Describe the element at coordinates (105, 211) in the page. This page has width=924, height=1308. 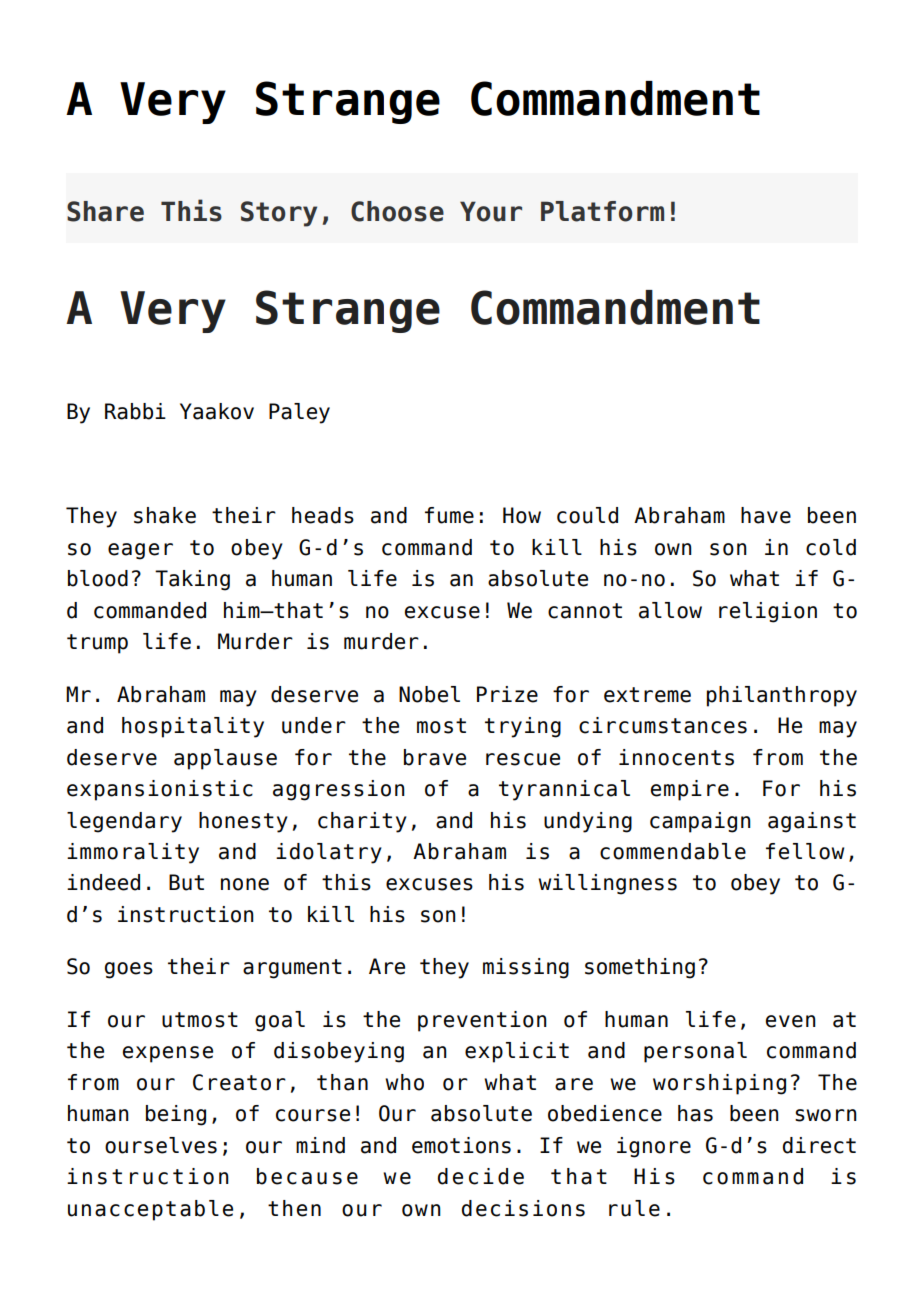
I see `Share` at that location.
